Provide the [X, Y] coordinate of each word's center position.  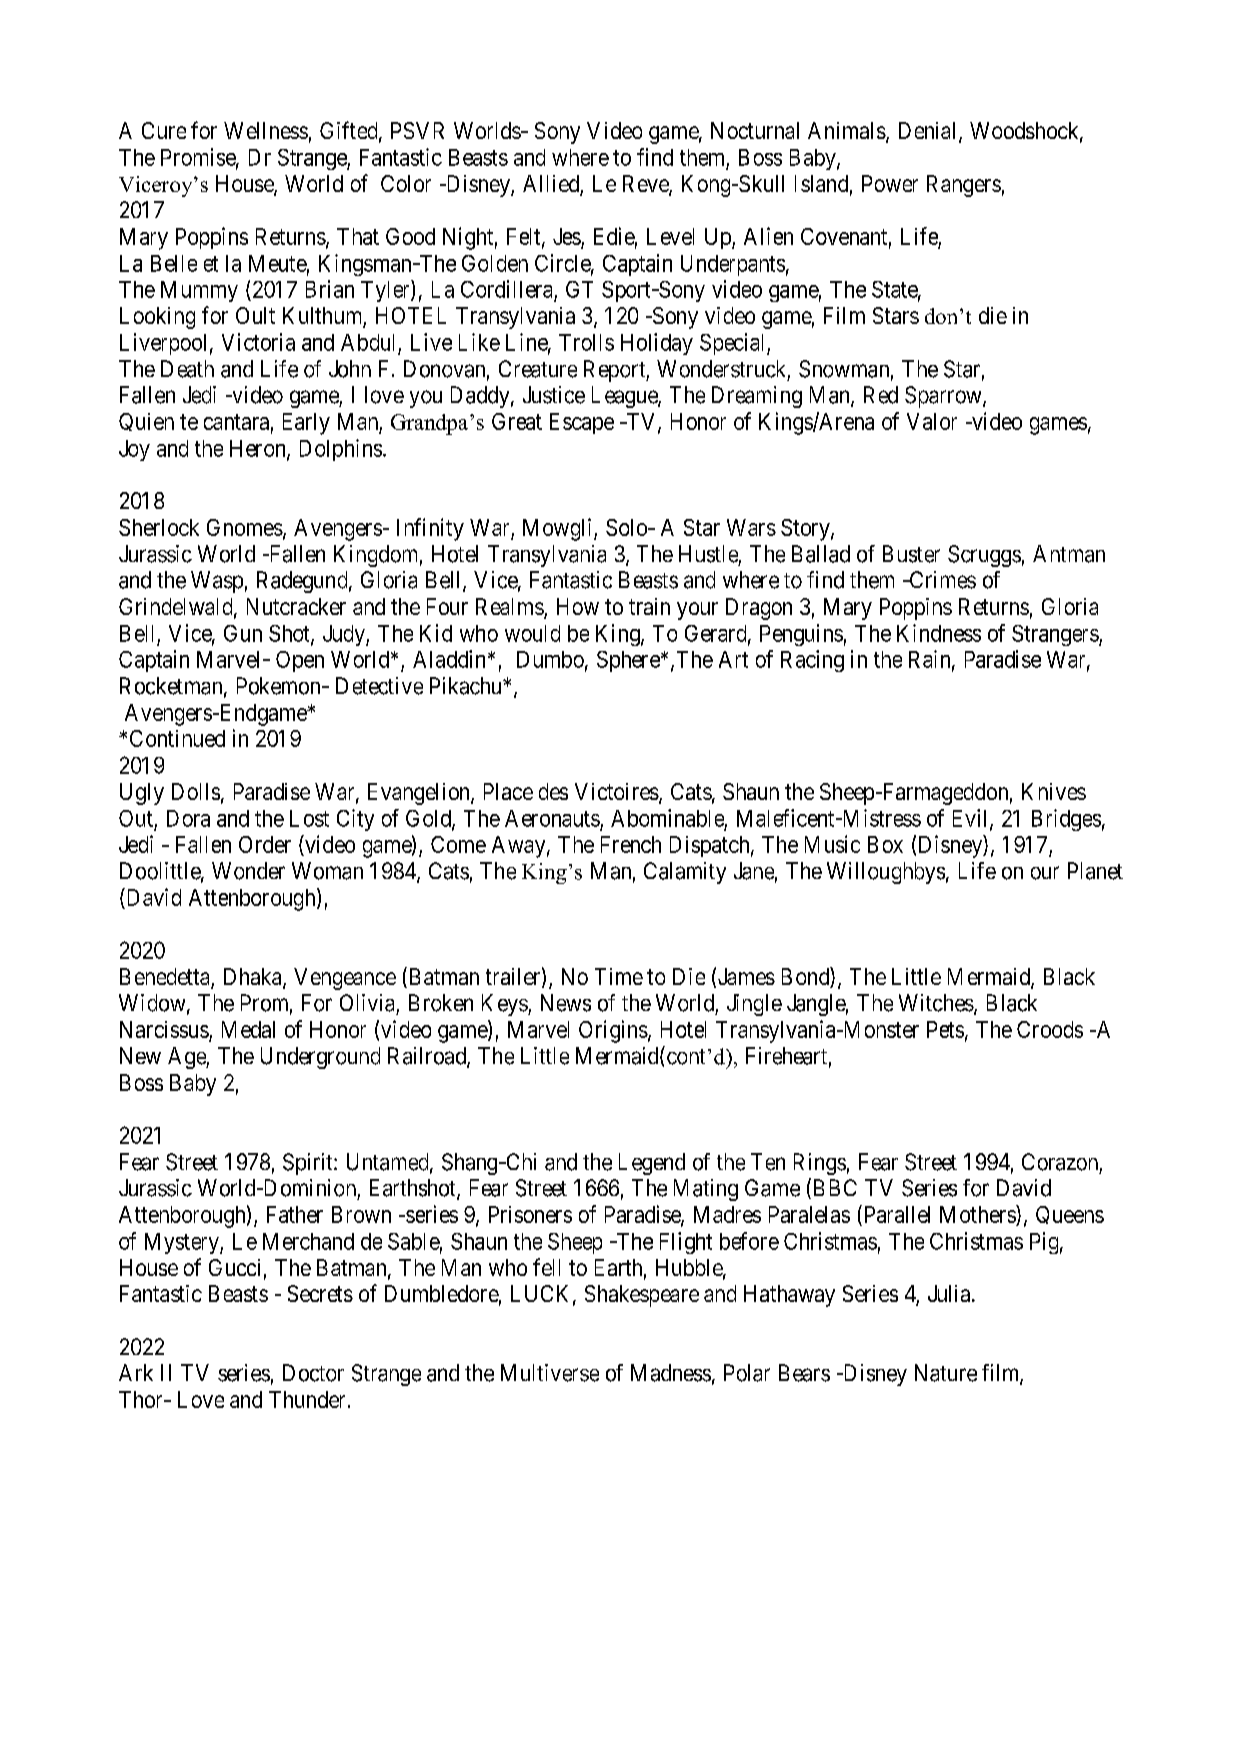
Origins [613, 1031]
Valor [932, 421]
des [553, 791]
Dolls [196, 791]
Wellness [266, 130]
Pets [945, 1029]
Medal [248, 1029]
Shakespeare [642, 1296]
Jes [567, 236]
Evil [972, 819]
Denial [929, 132]
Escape [582, 423]
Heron [259, 449]
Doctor [313, 1373]
